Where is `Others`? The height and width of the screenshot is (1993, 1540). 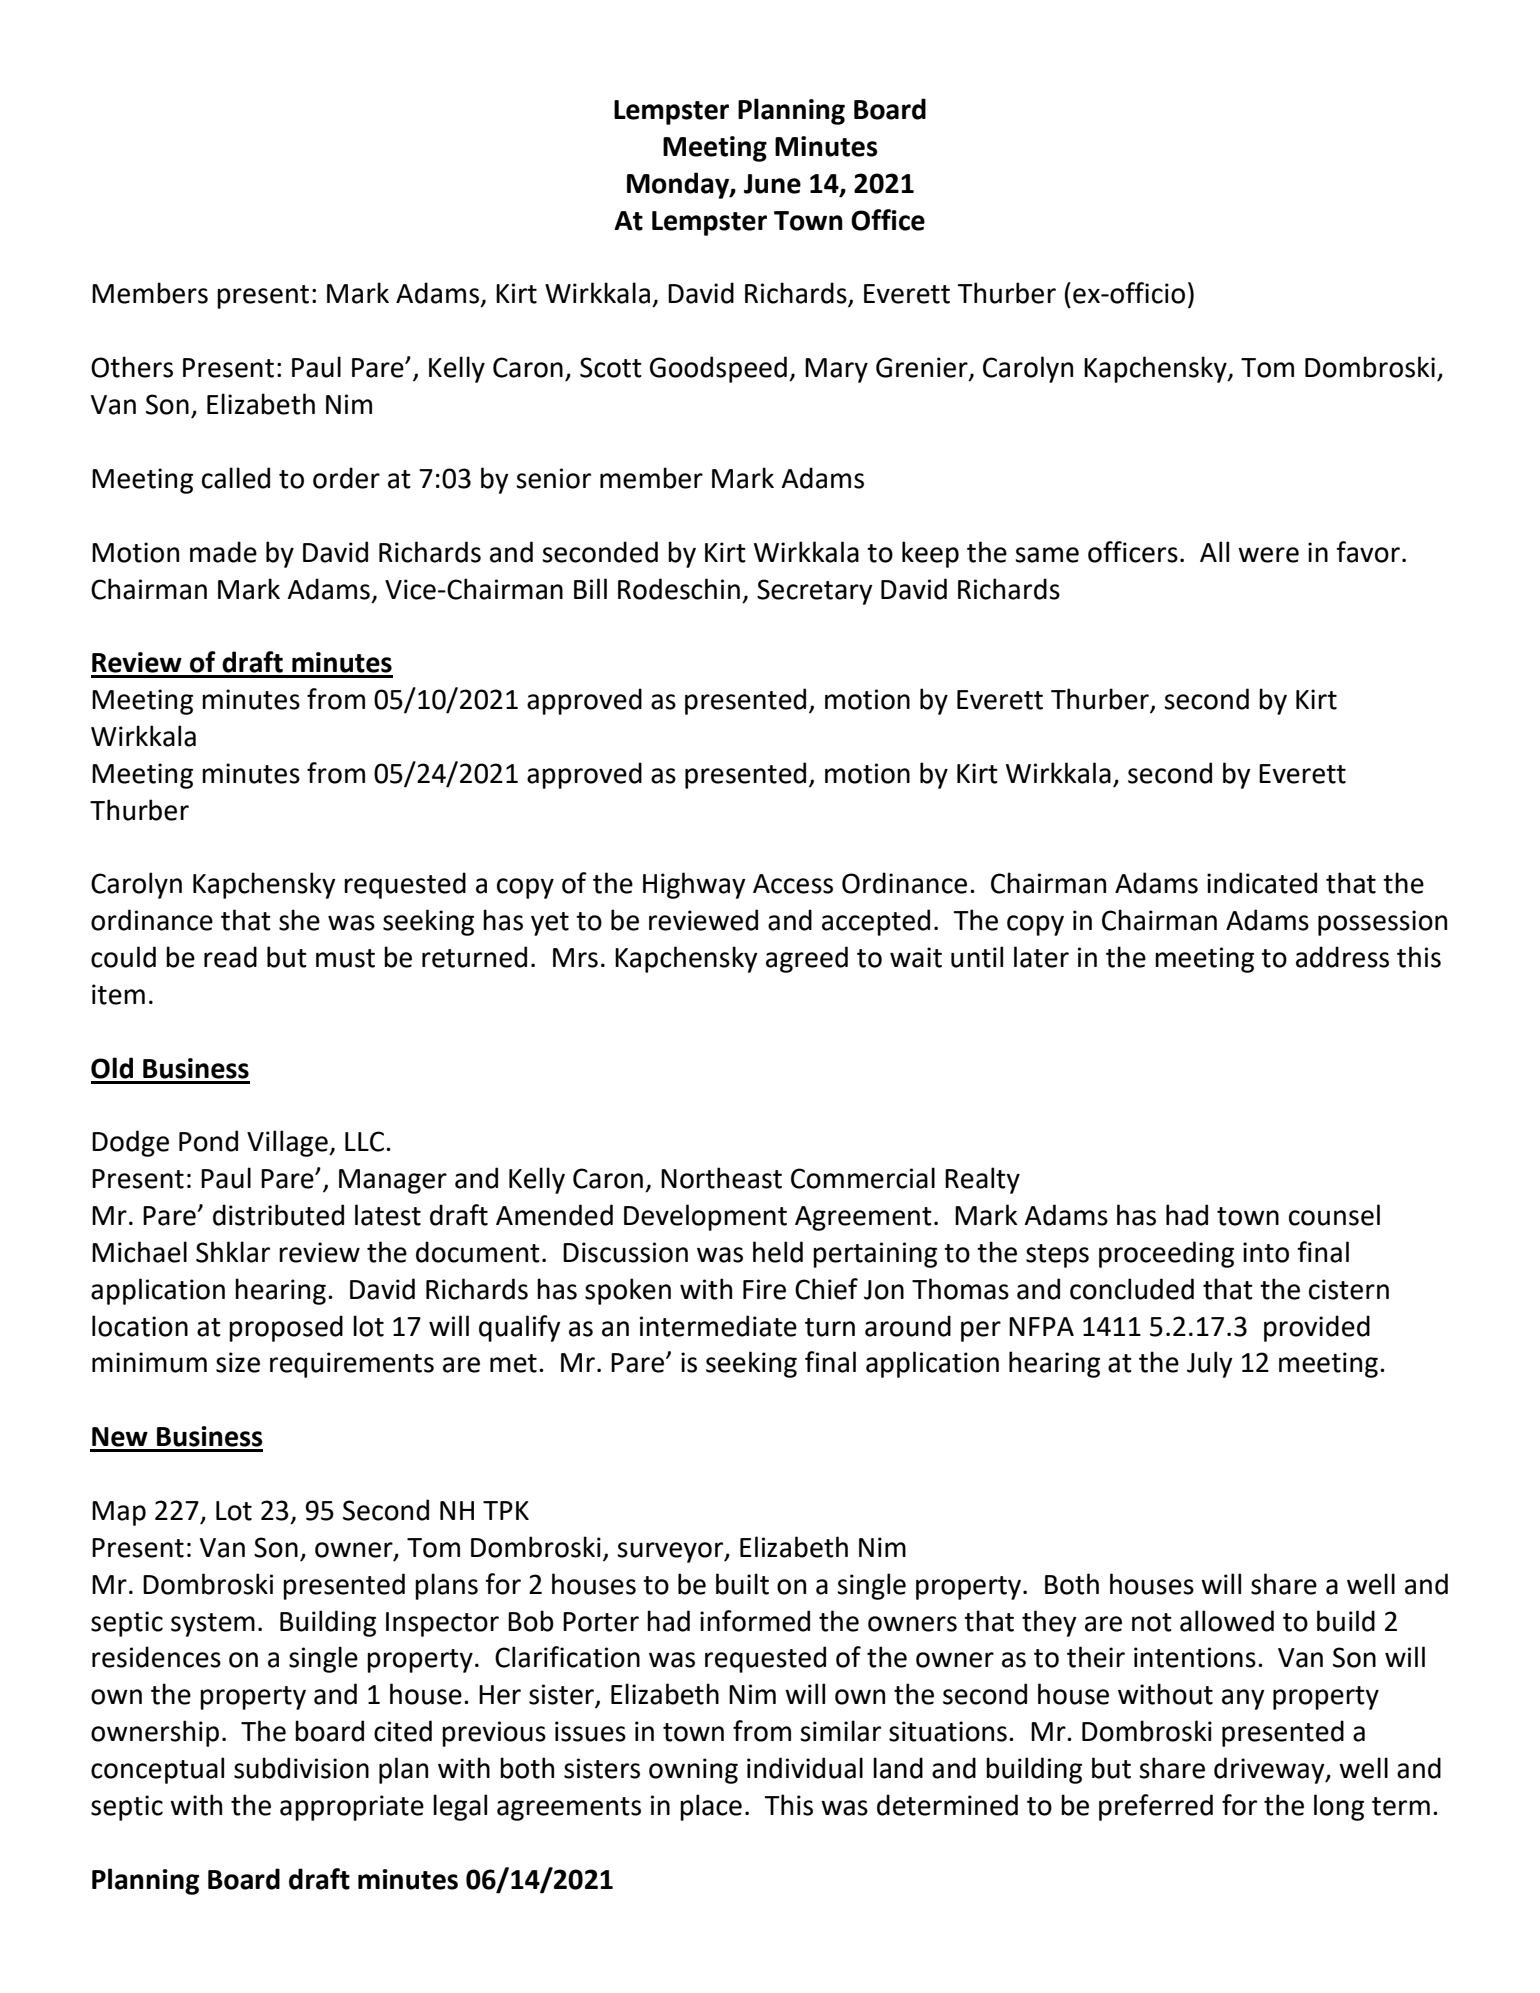 Others is located at coordinates (132, 367).
